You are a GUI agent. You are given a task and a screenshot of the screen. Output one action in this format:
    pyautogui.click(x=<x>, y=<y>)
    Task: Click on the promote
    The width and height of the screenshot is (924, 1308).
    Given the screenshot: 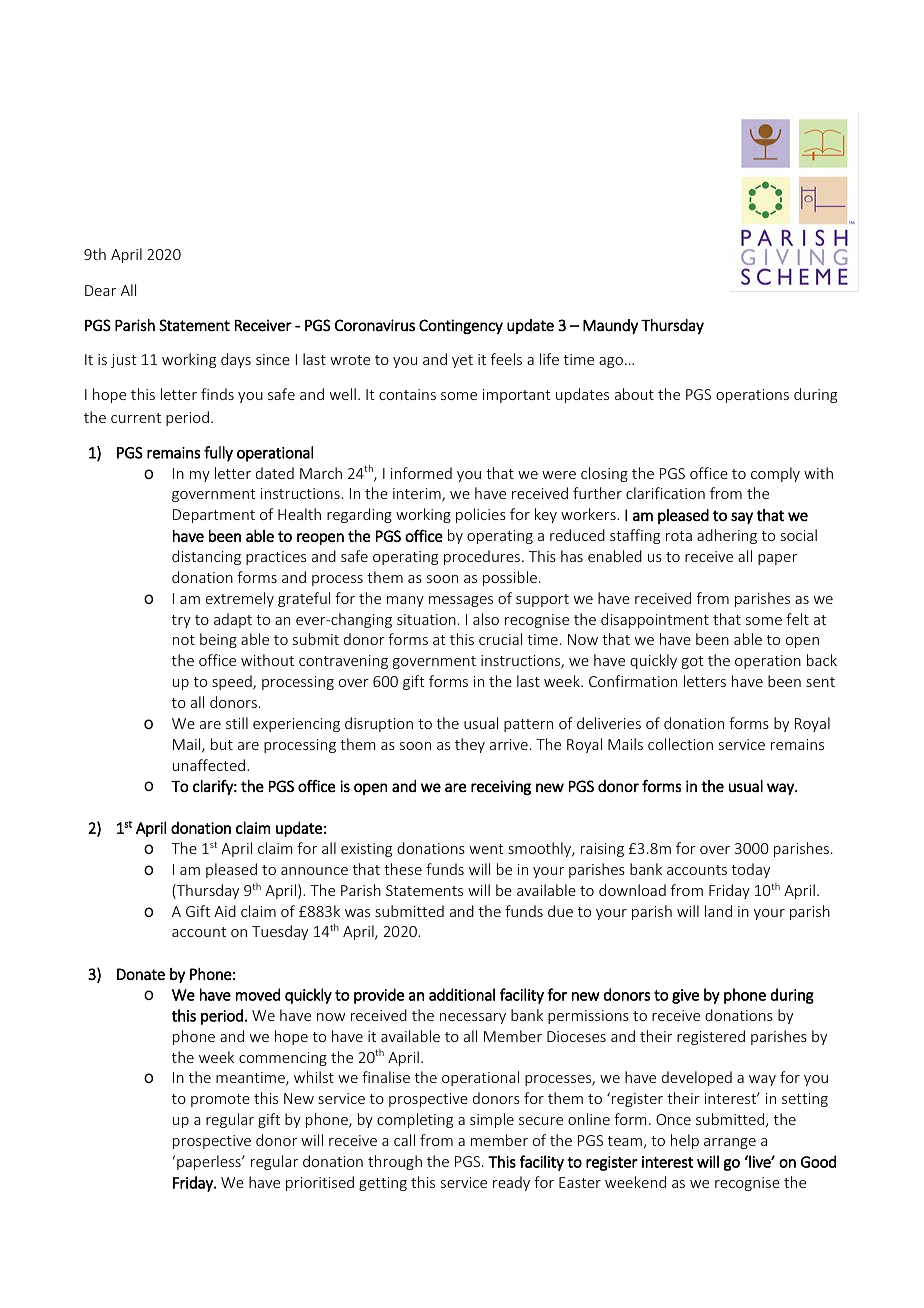 What is the action you would take?
    pyautogui.click(x=220, y=1100)
